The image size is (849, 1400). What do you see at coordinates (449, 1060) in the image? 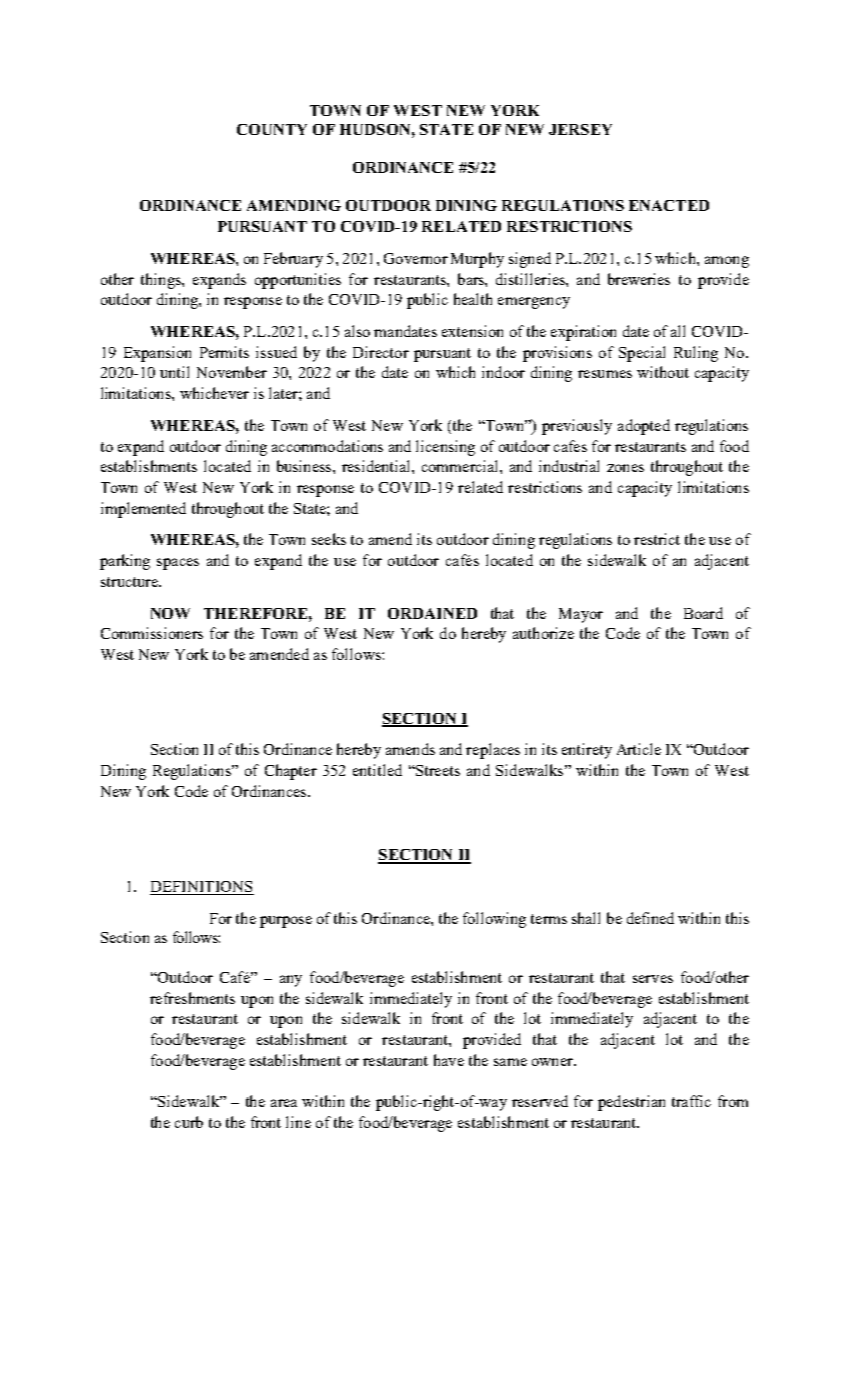
I see `have` at bounding box center [449, 1060].
